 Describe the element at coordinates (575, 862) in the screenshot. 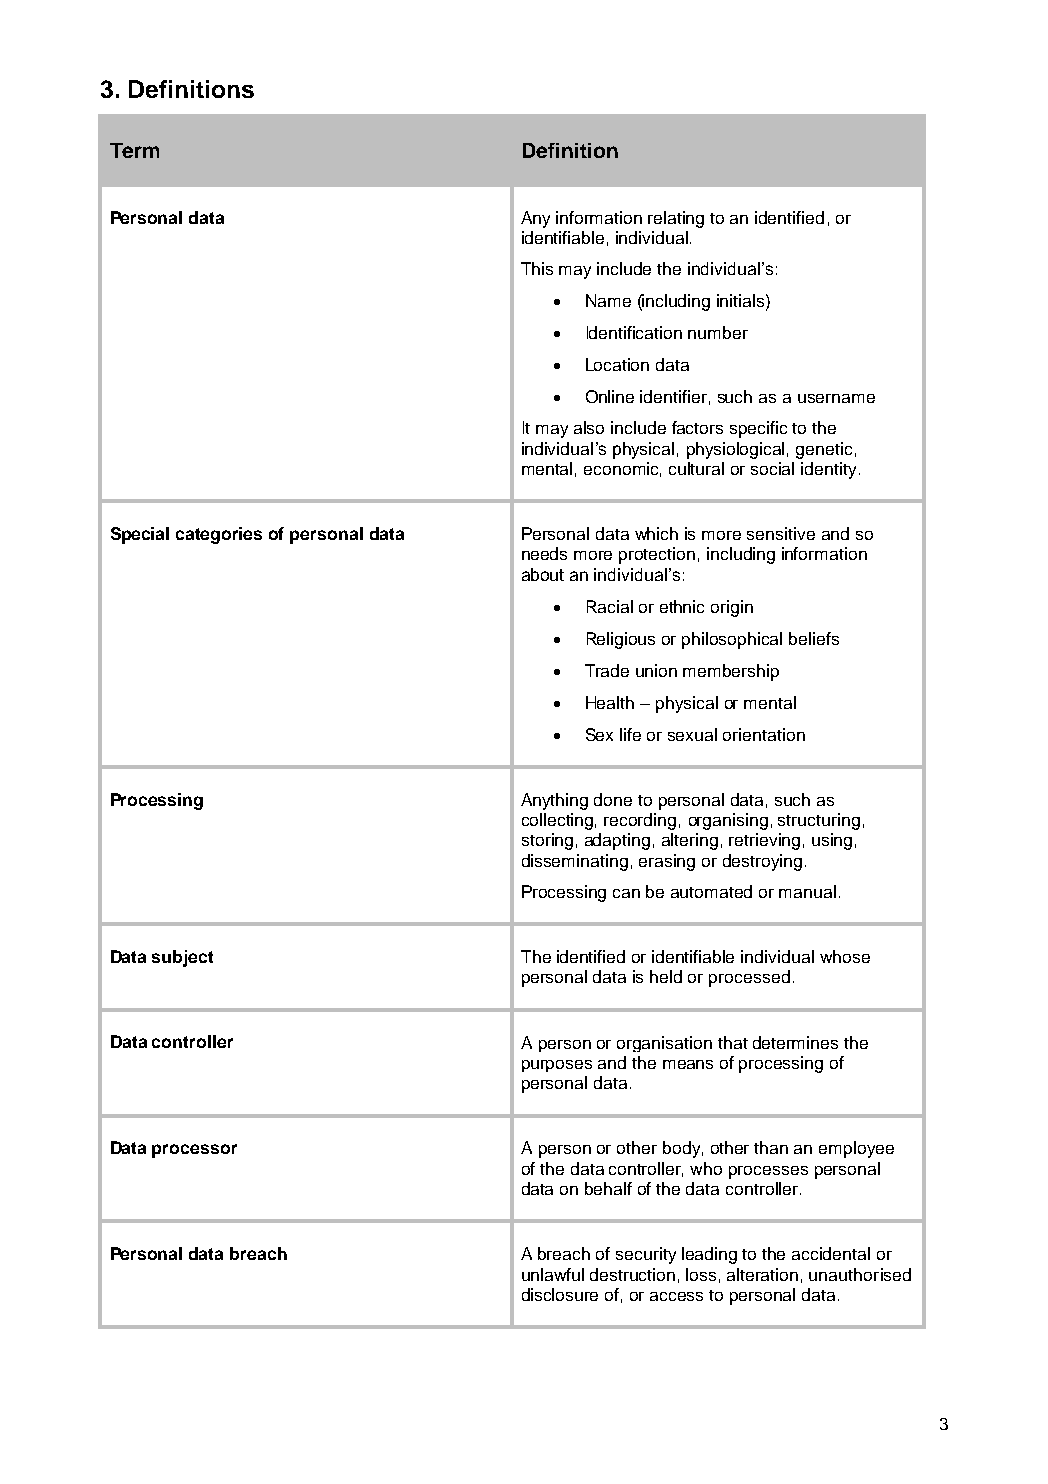

I see `disseminating` at that location.
